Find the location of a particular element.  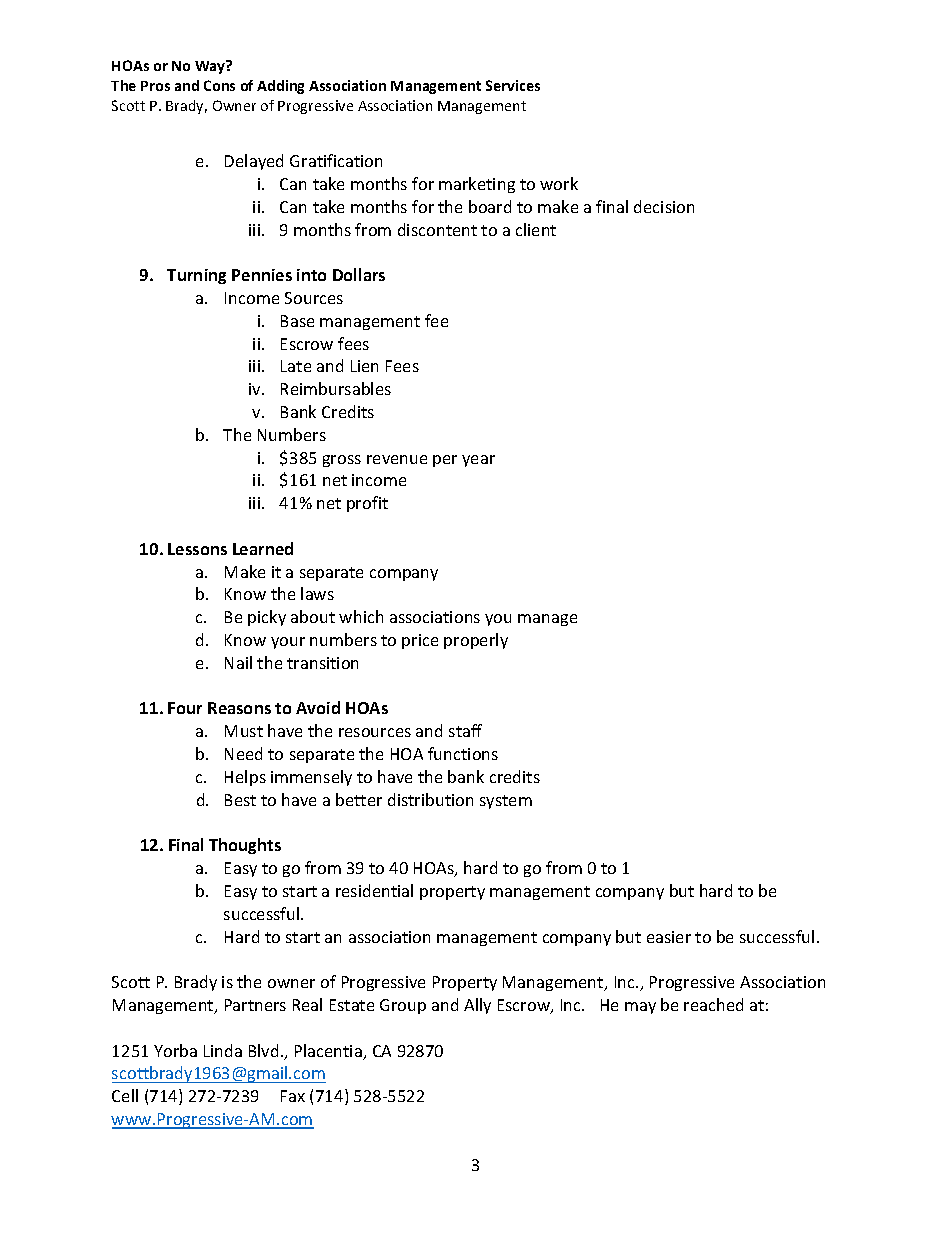

Need is located at coordinates (243, 753).
